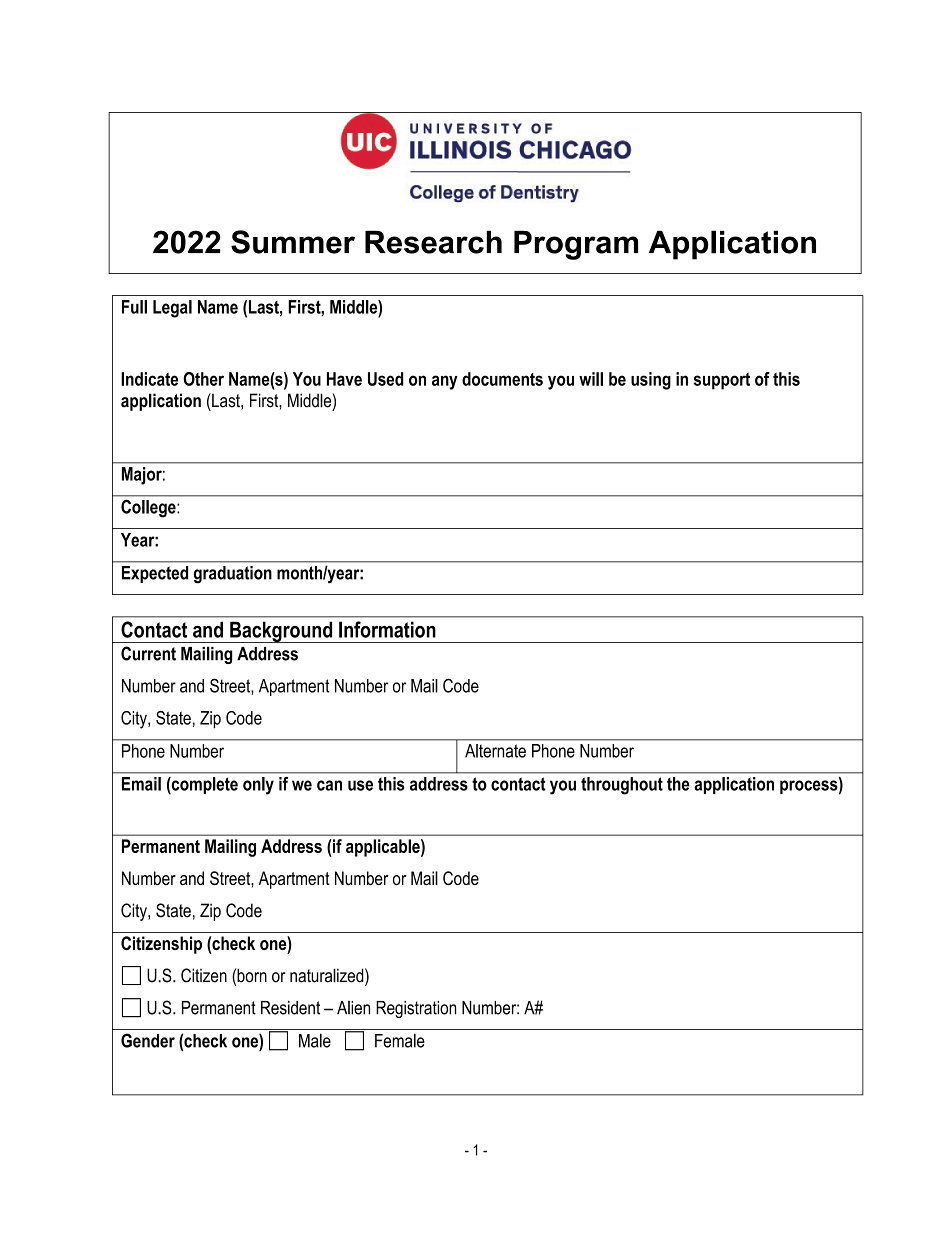  I want to click on only, so click(258, 786).
